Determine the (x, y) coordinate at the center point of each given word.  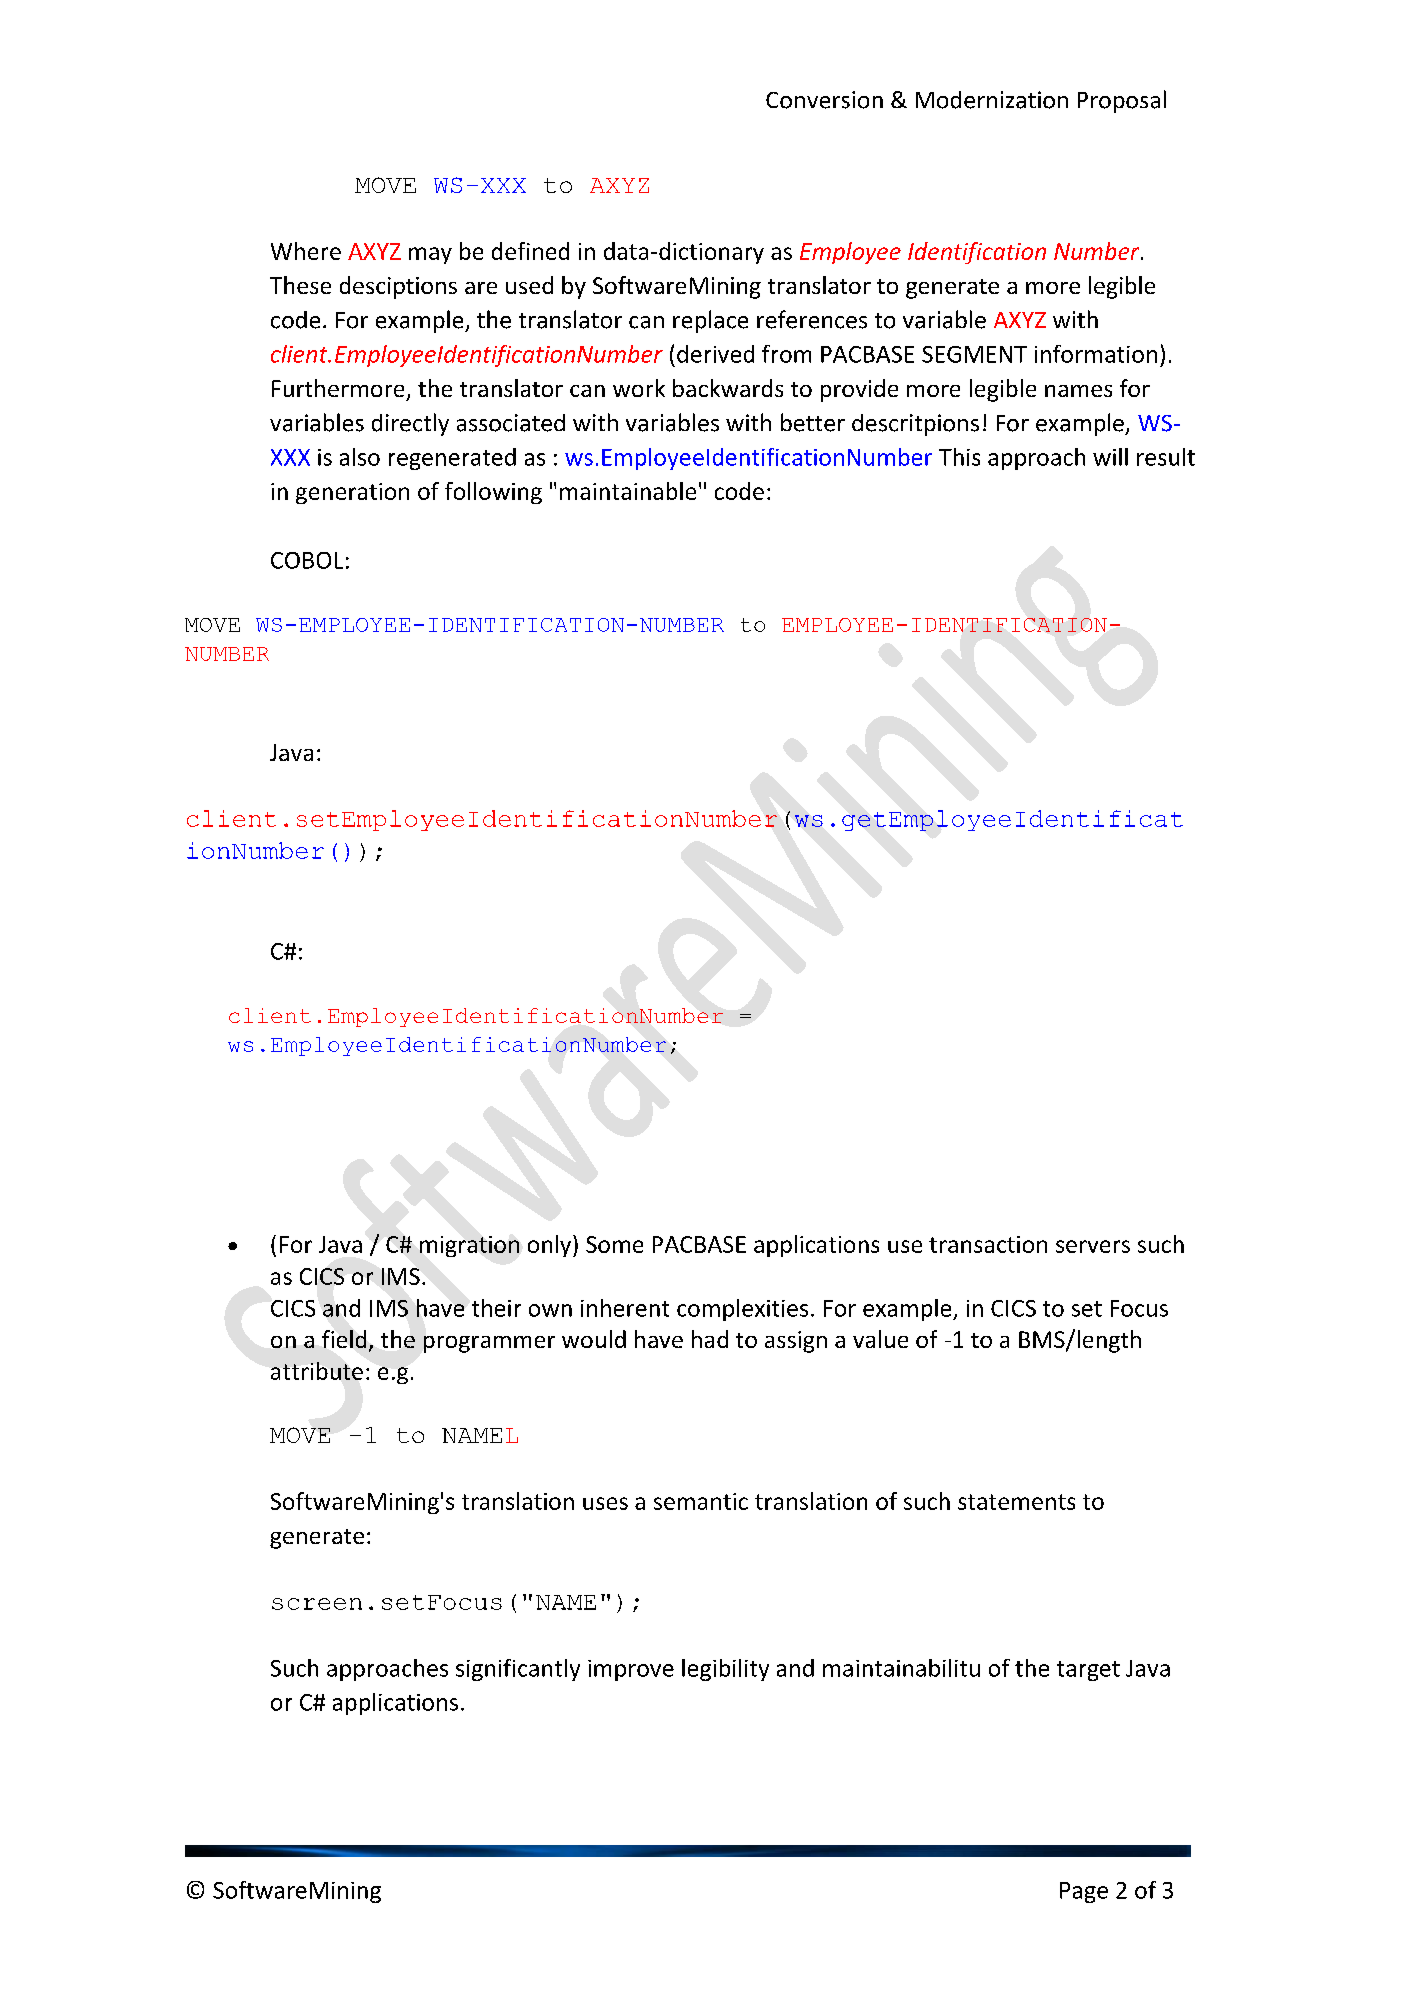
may (430, 255)
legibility (725, 1670)
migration (469, 1246)
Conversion (824, 100)
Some (614, 1244)
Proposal (1122, 101)
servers (1093, 1246)
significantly (518, 1670)
